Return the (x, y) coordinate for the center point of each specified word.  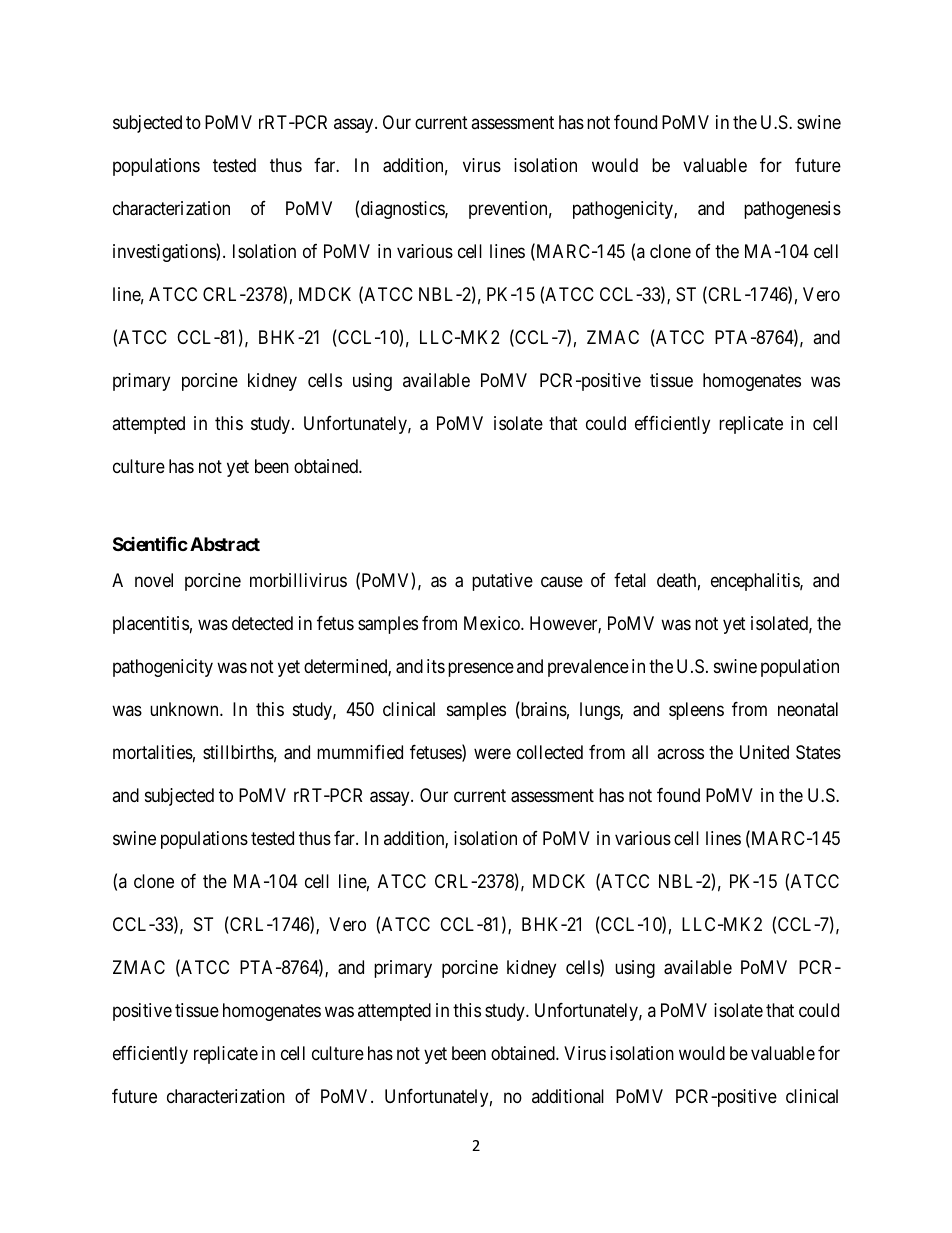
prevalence (588, 668)
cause (562, 582)
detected (262, 623)
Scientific (150, 544)
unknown (185, 709)
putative (502, 582)
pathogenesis (792, 210)
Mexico (493, 623)
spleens (696, 711)
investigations (165, 253)
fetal (630, 580)
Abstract (225, 544)
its (436, 666)
